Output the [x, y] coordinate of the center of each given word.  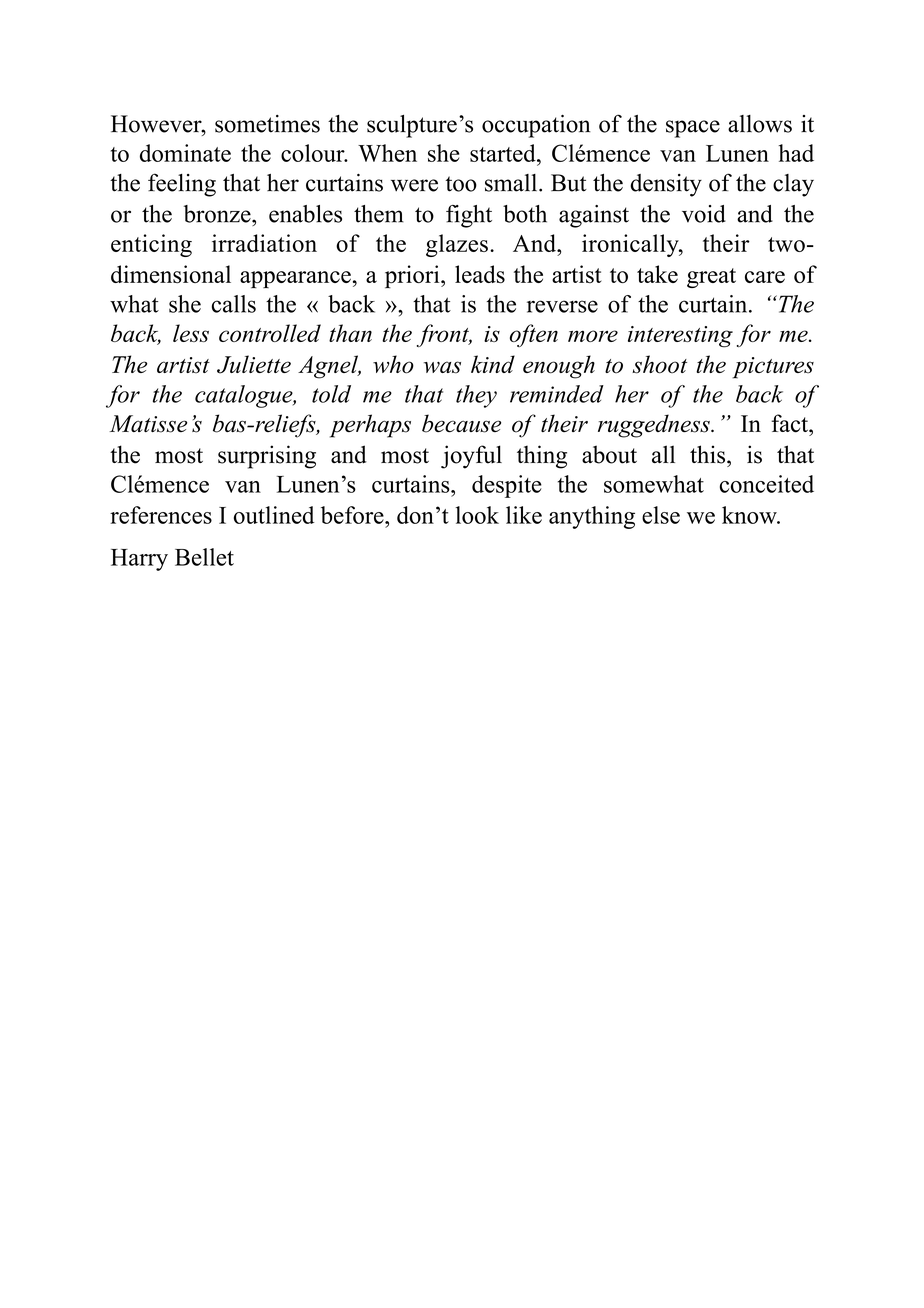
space [693, 129]
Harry [139, 560]
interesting [680, 337]
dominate [185, 153]
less [191, 333]
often [534, 335]
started [504, 153]
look [477, 515]
